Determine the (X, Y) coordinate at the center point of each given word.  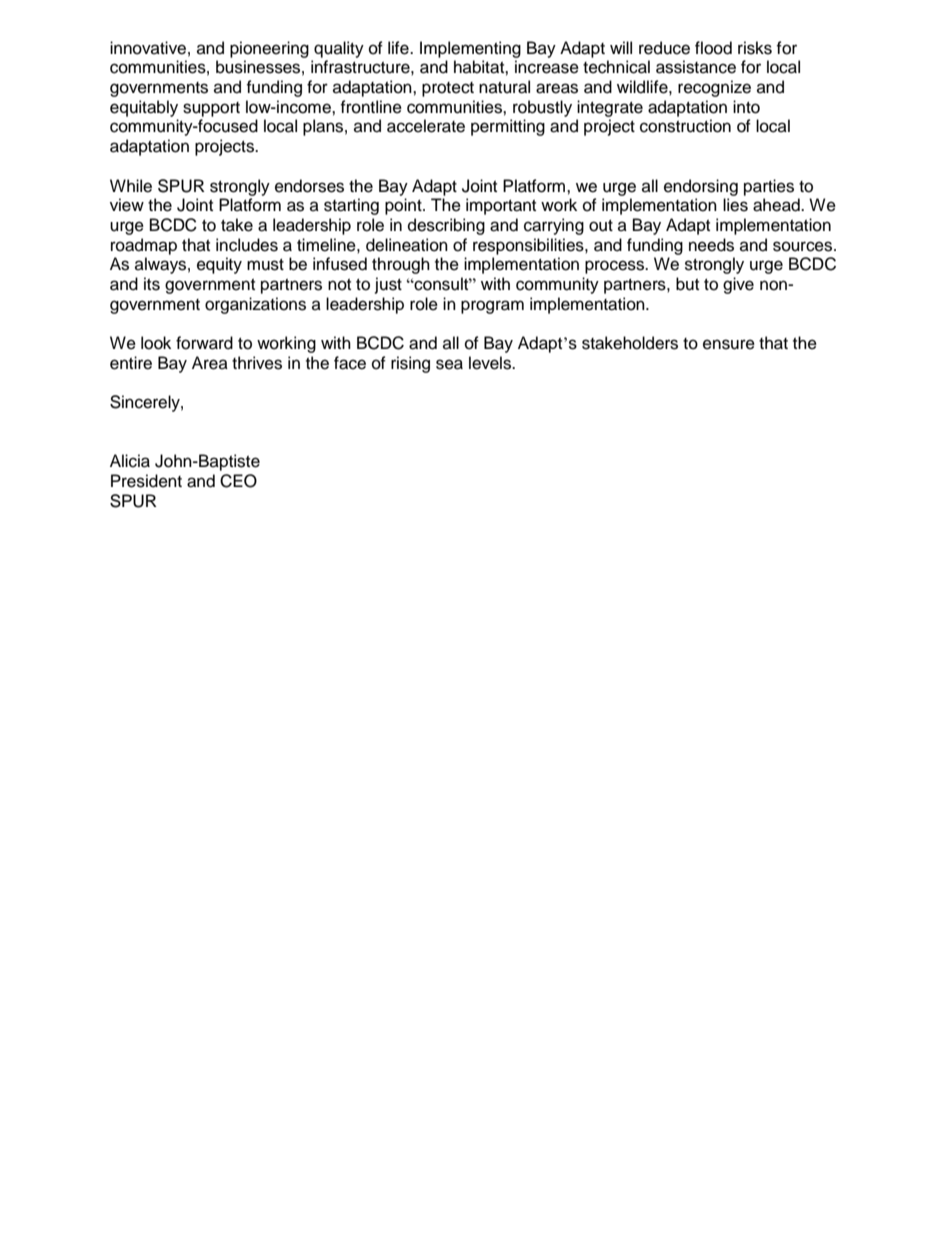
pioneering (269, 49)
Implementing (470, 49)
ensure (729, 344)
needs (711, 245)
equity (219, 265)
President (146, 481)
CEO (238, 481)
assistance (696, 67)
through (401, 265)
